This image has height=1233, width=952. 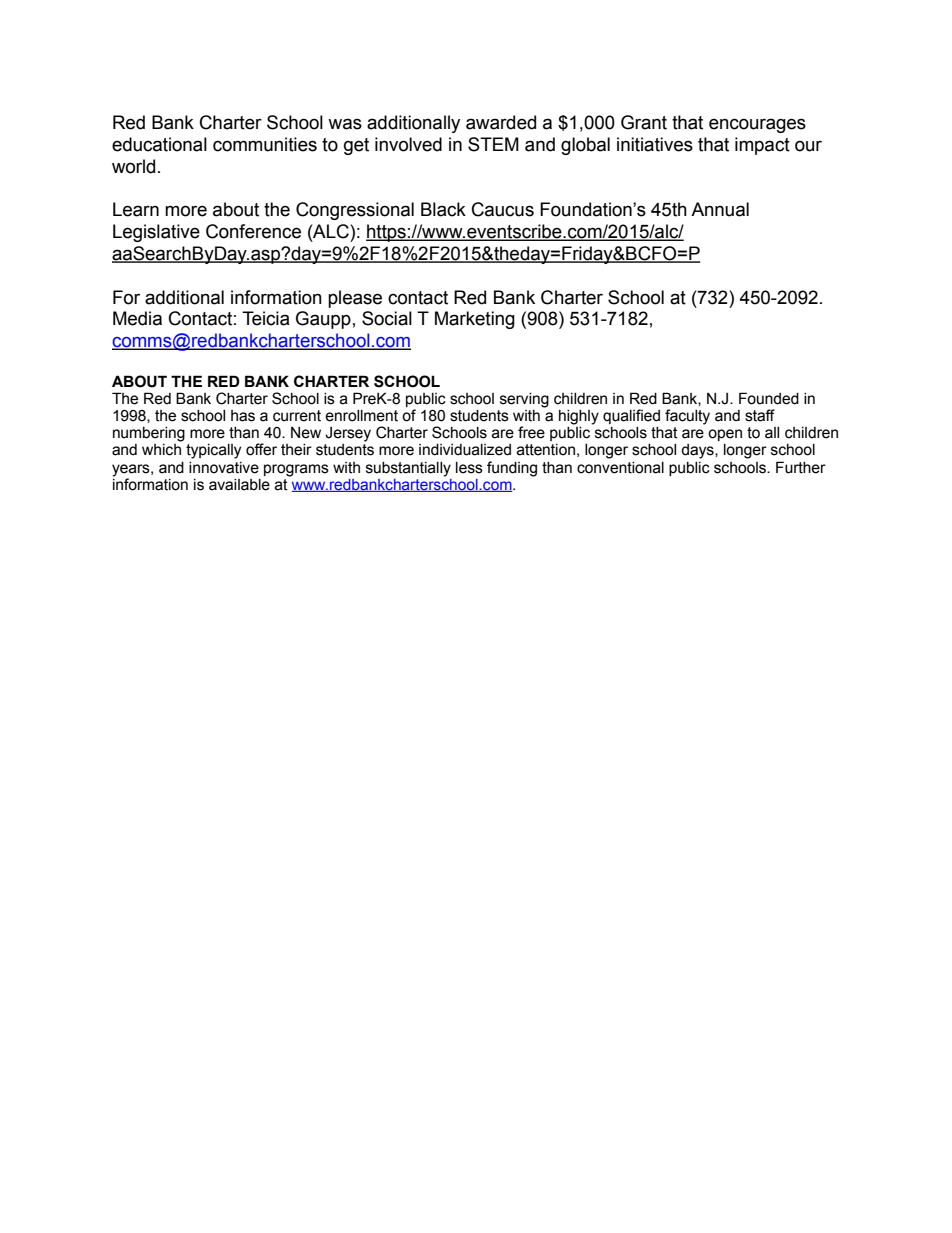 I want to click on communities, so click(x=265, y=144).
